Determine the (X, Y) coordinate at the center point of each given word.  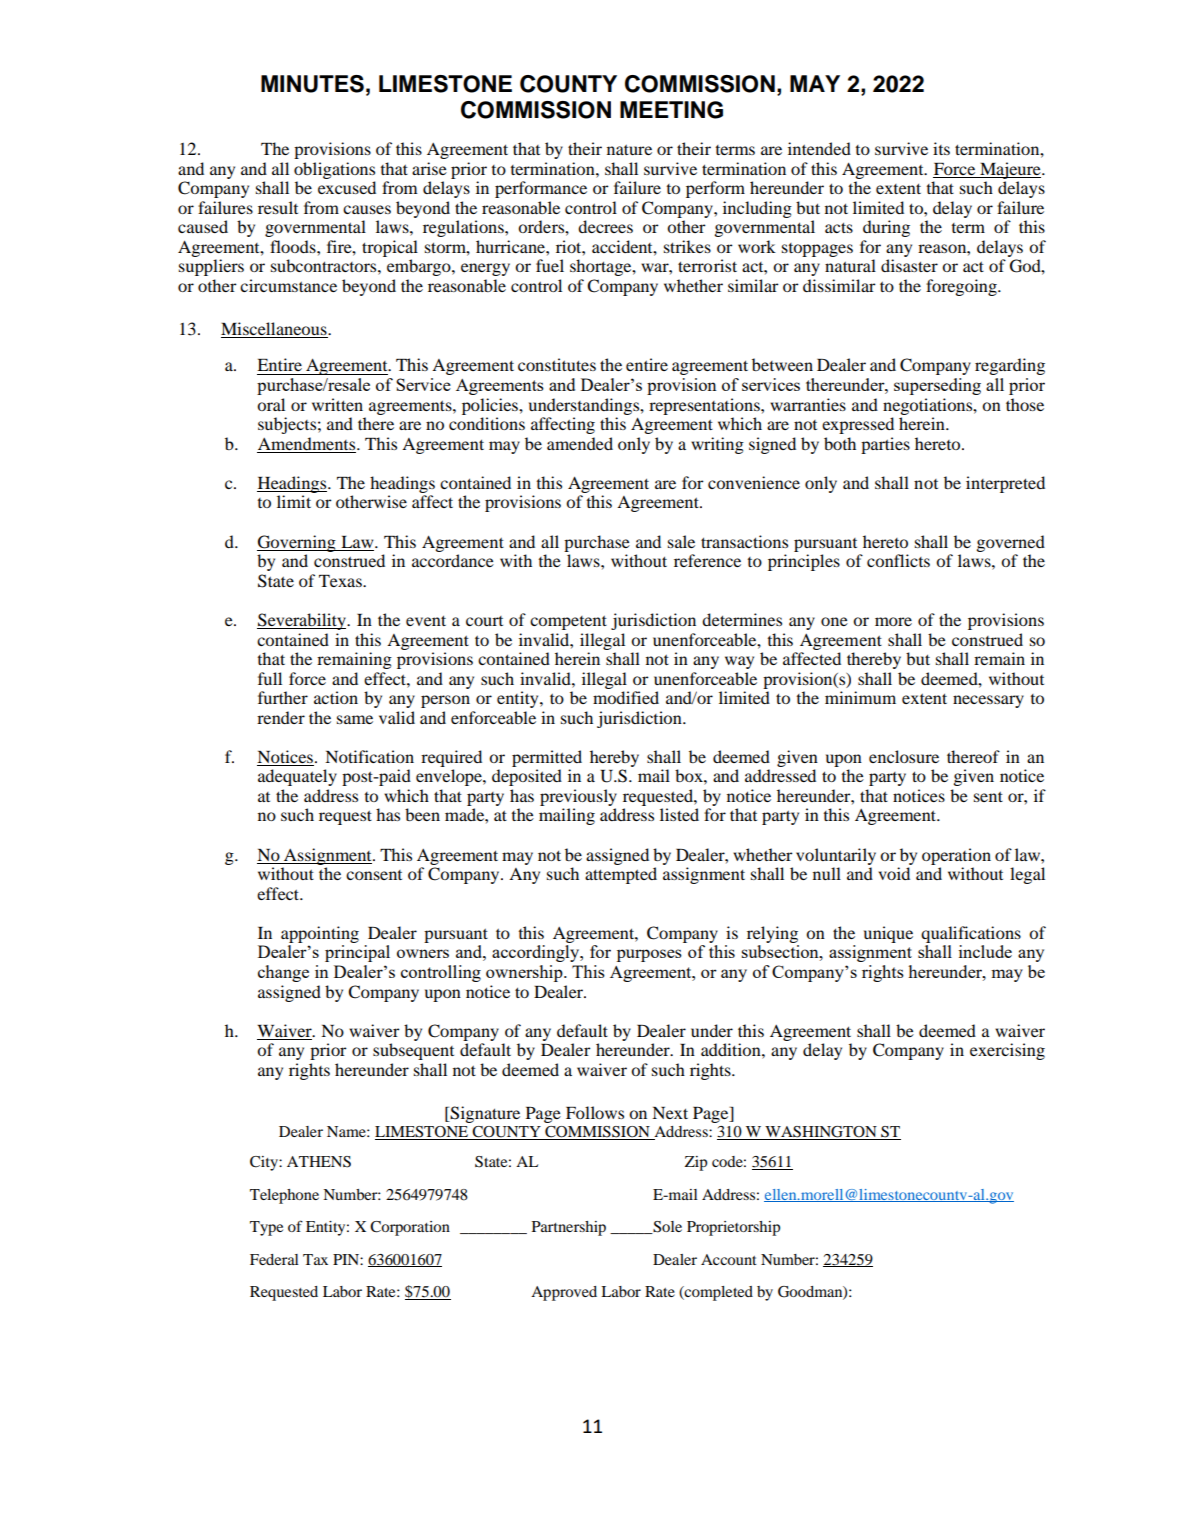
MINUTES (312, 84)
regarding (1010, 366)
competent (568, 622)
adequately (297, 777)
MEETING (671, 110)
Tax (315, 1259)
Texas (341, 581)
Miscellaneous (275, 328)
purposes (649, 955)
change (283, 973)
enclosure (904, 756)
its (941, 148)
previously (578, 797)
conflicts (898, 560)
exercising (1007, 1051)
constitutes (557, 364)
